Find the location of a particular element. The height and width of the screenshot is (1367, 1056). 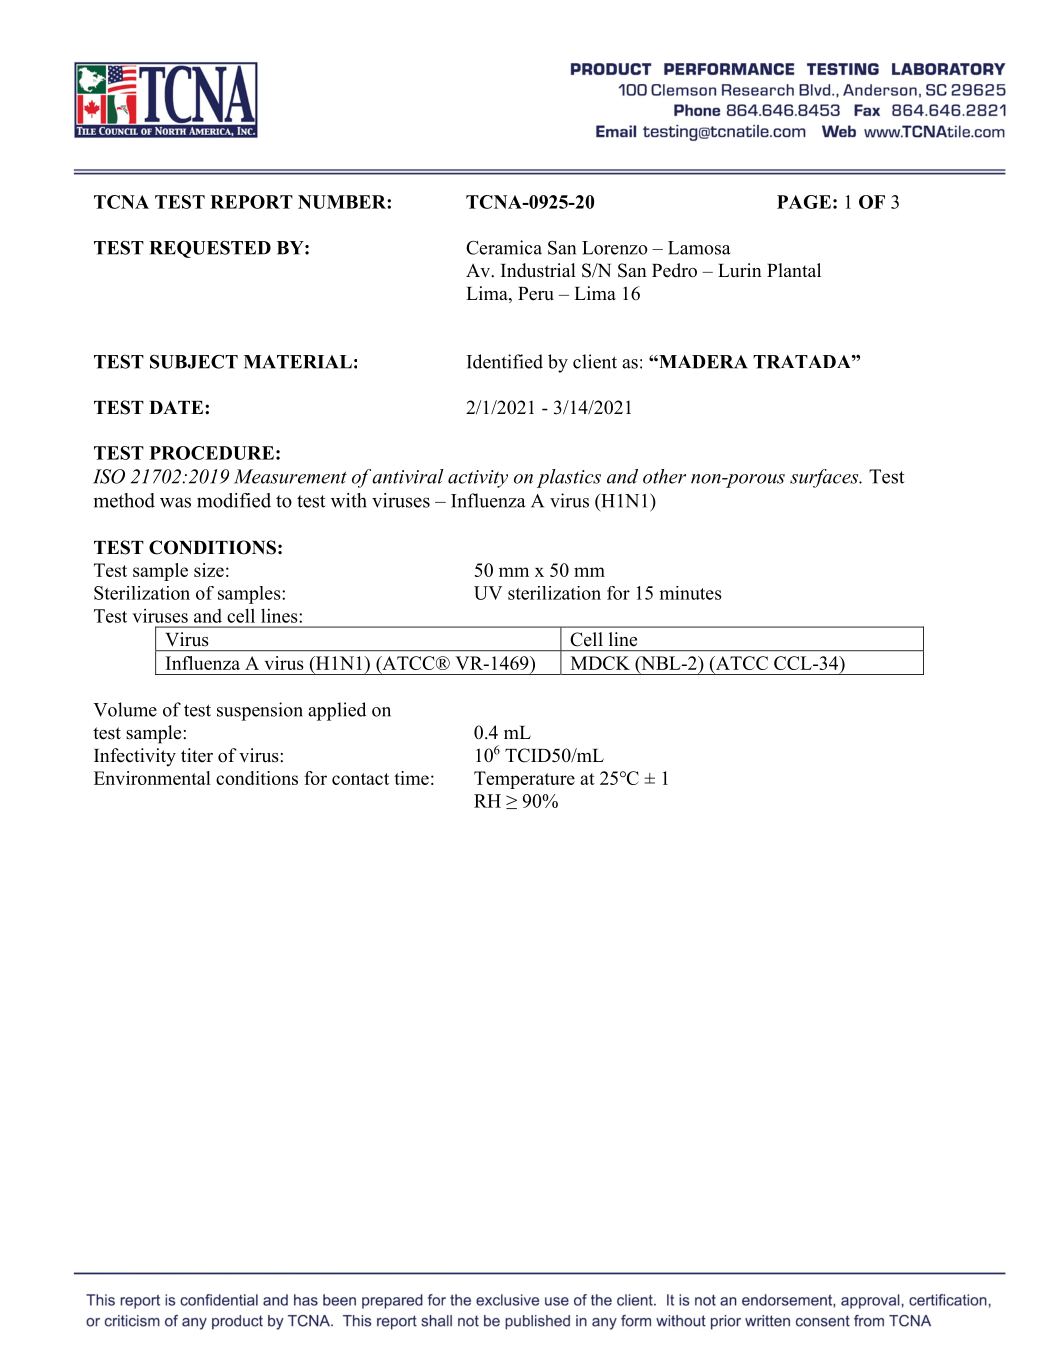

was is located at coordinates (175, 502).
